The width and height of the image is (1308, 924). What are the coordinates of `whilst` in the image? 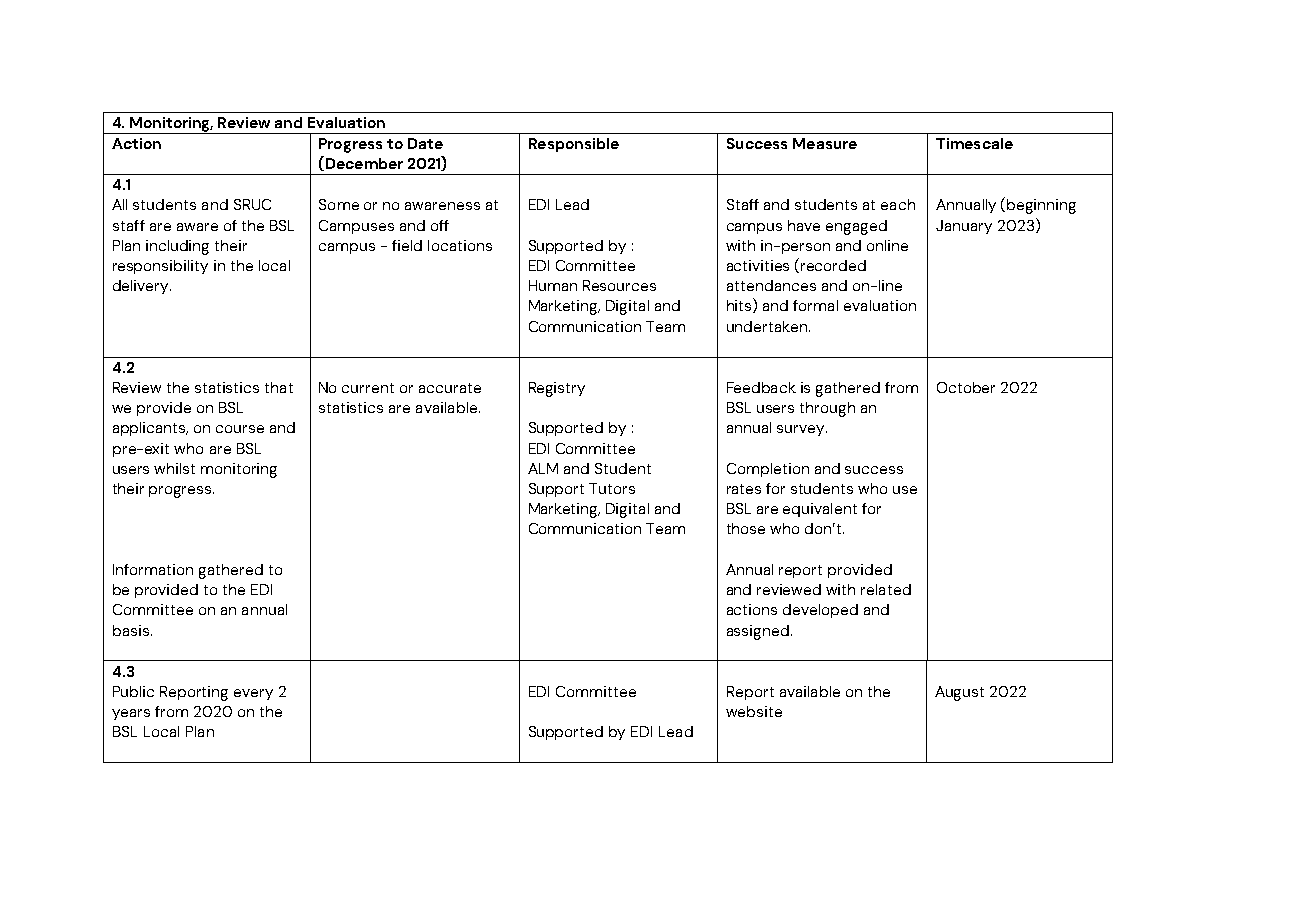 It's located at (174, 468).
